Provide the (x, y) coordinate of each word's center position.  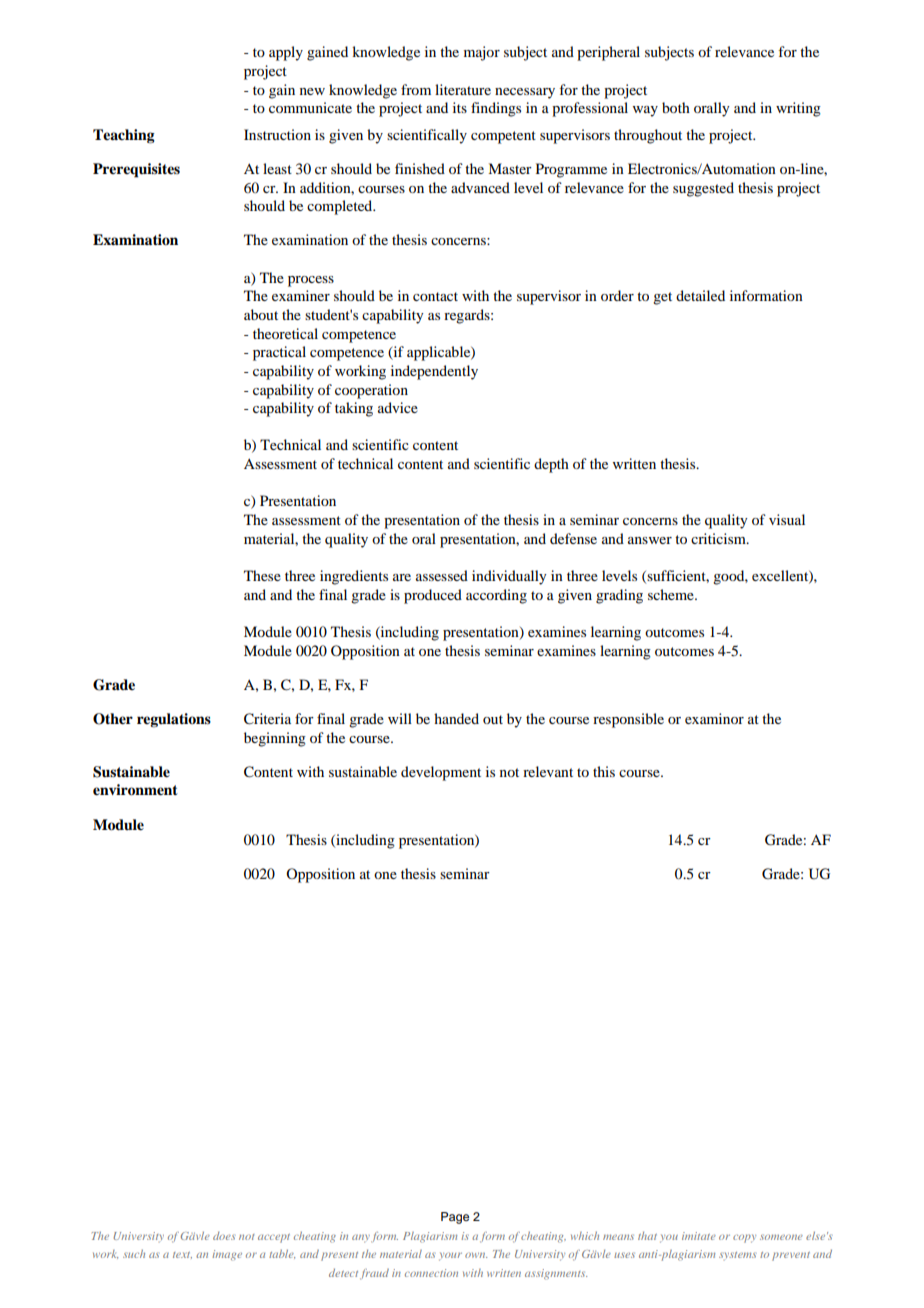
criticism (719, 538)
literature (463, 89)
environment (135, 790)
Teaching (124, 136)
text (182, 1255)
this (604, 771)
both (676, 107)
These (262, 575)
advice (398, 407)
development (441, 773)
